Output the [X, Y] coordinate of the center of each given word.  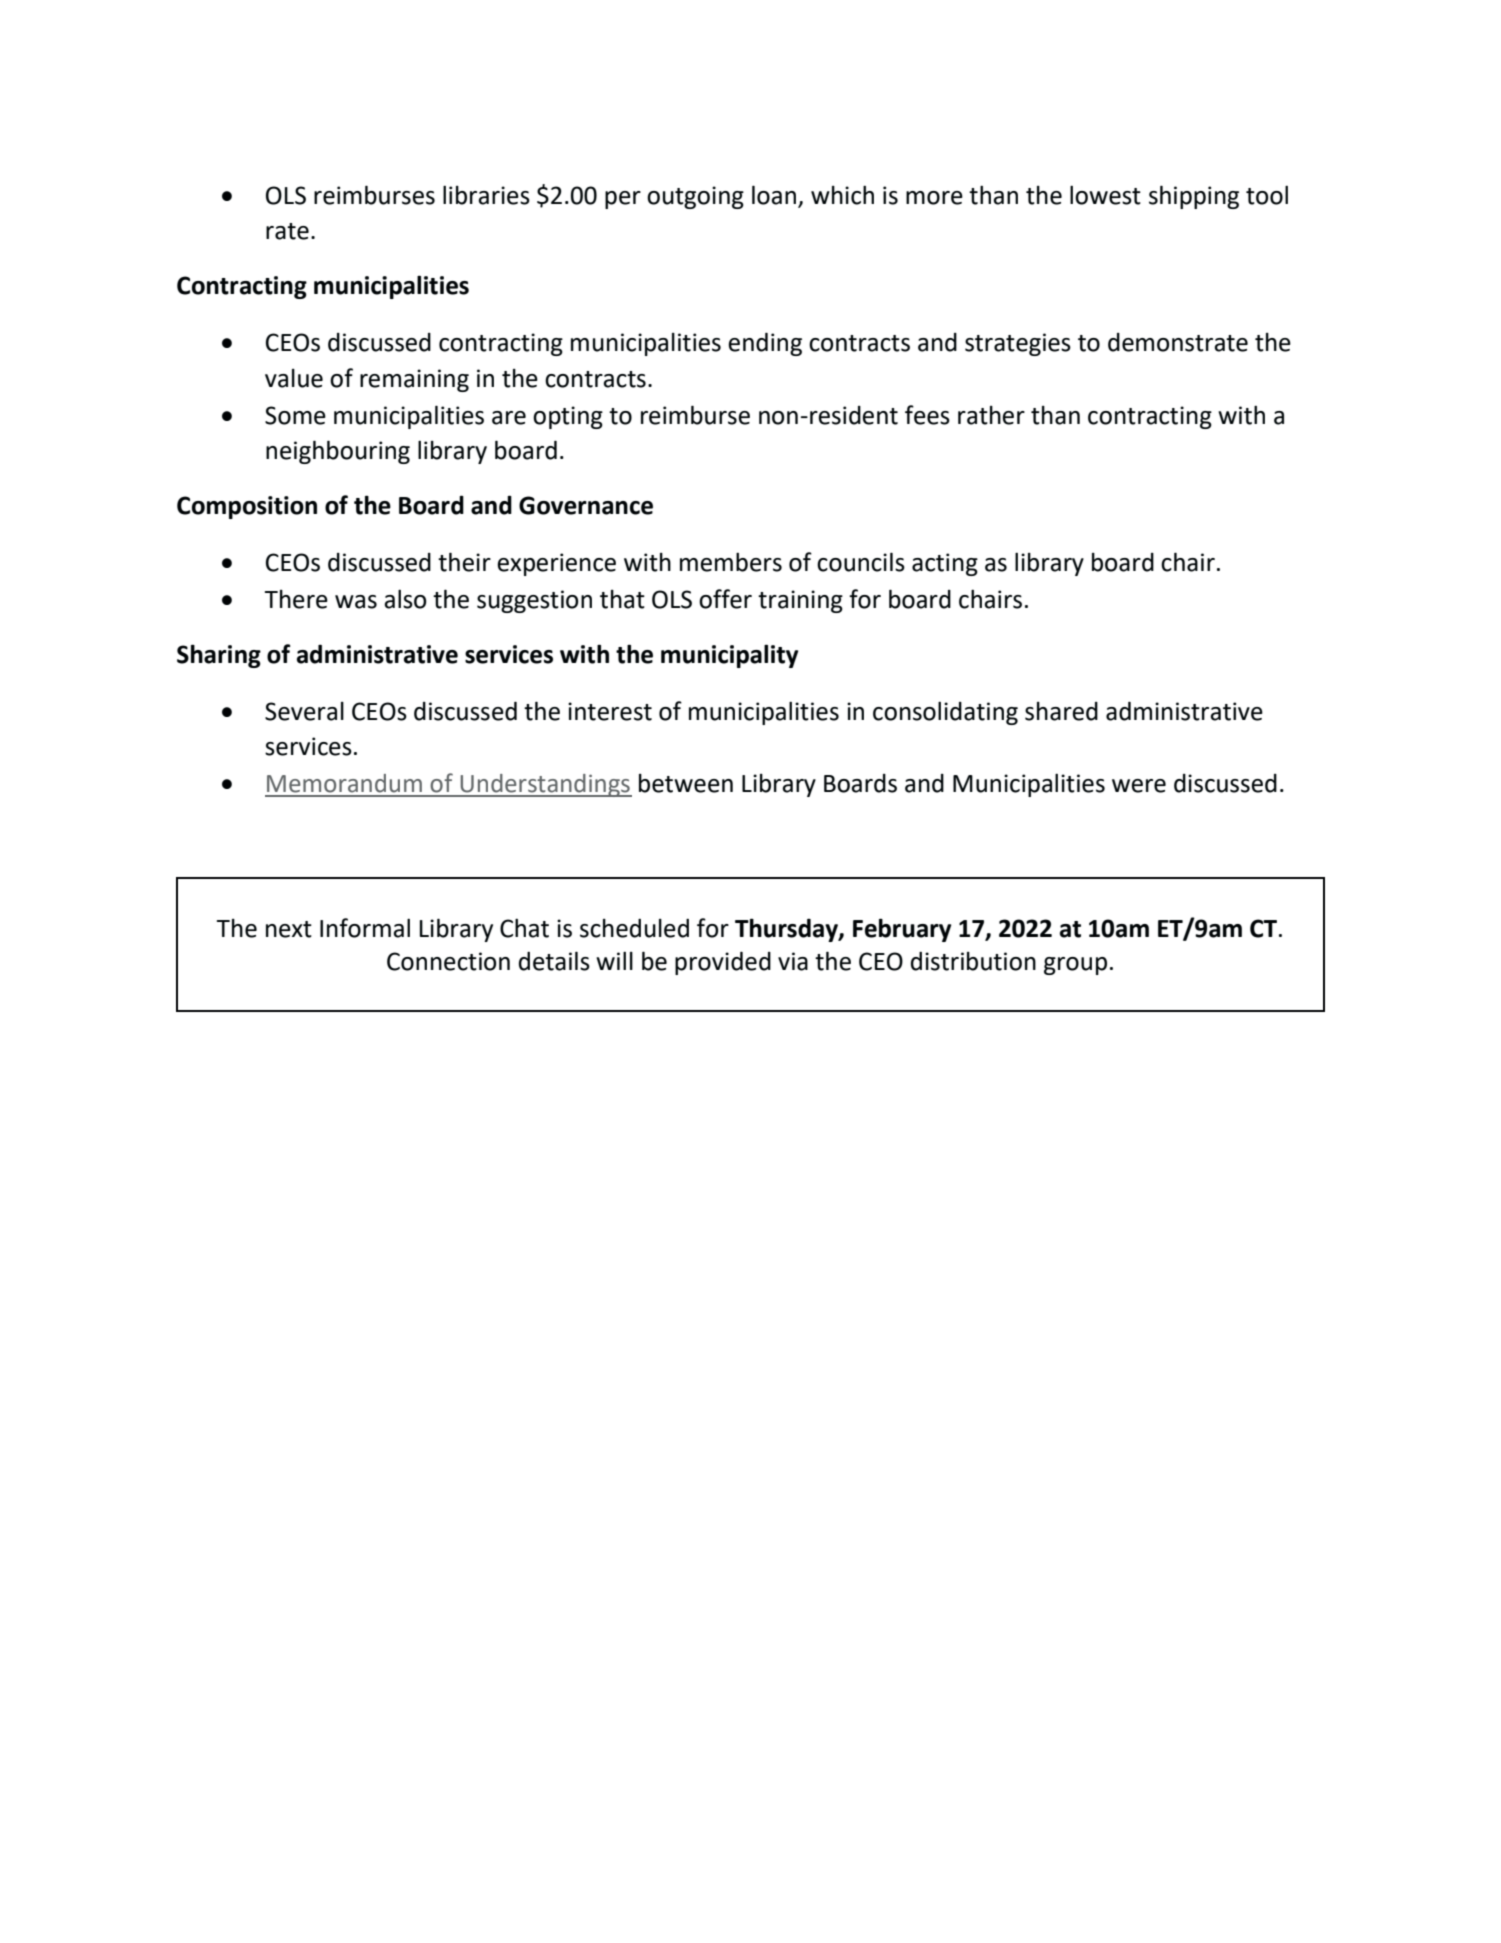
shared [1061, 711]
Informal [365, 928]
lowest [1105, 195]
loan [774, 195]
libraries [486, 195]
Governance [586, 505]
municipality [730, 656]
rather [991, 415]
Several [304, 711]
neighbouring [338, 452]
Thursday [787, 930]
